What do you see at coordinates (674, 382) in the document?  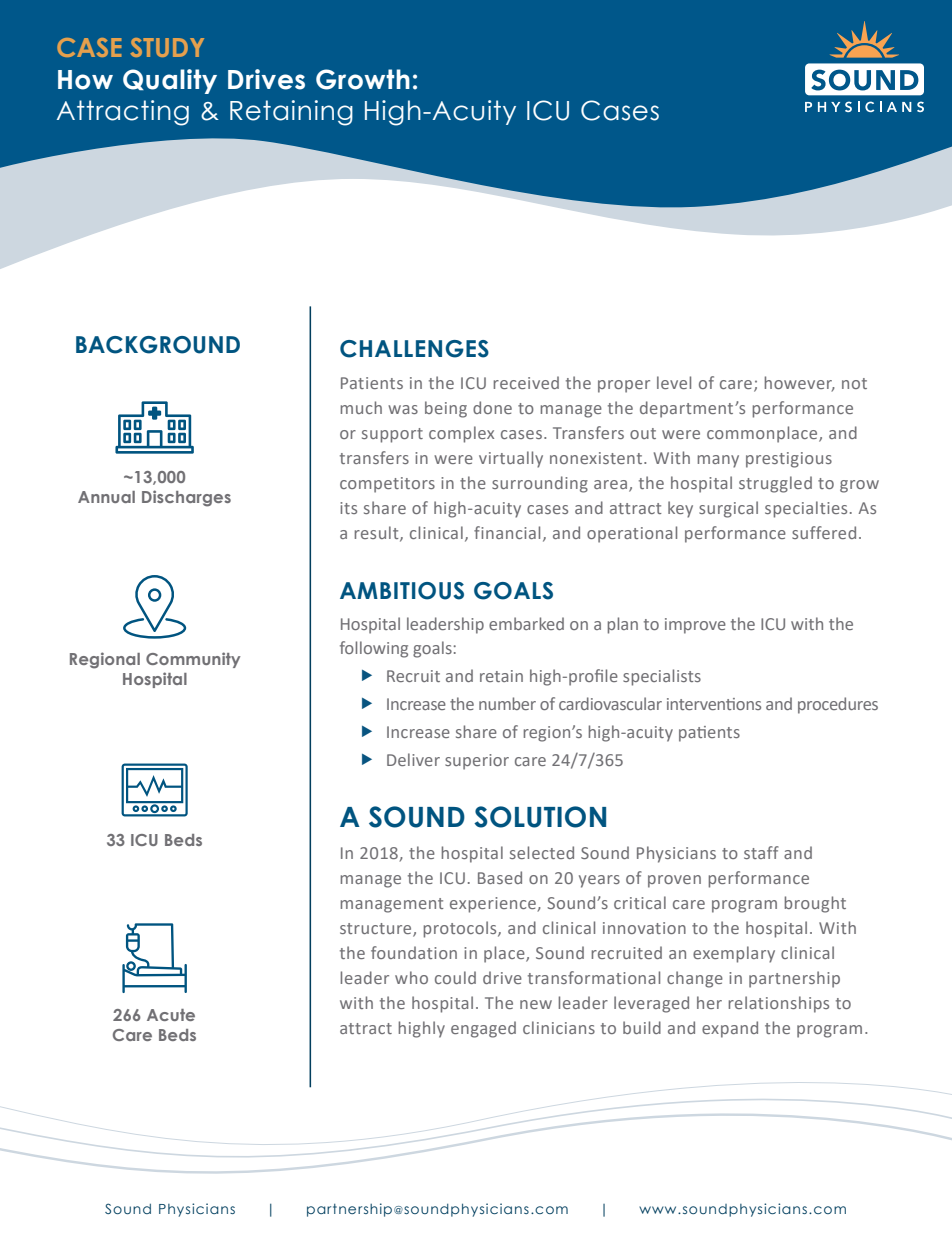 I see `level` at bounding box center [674, 382].
